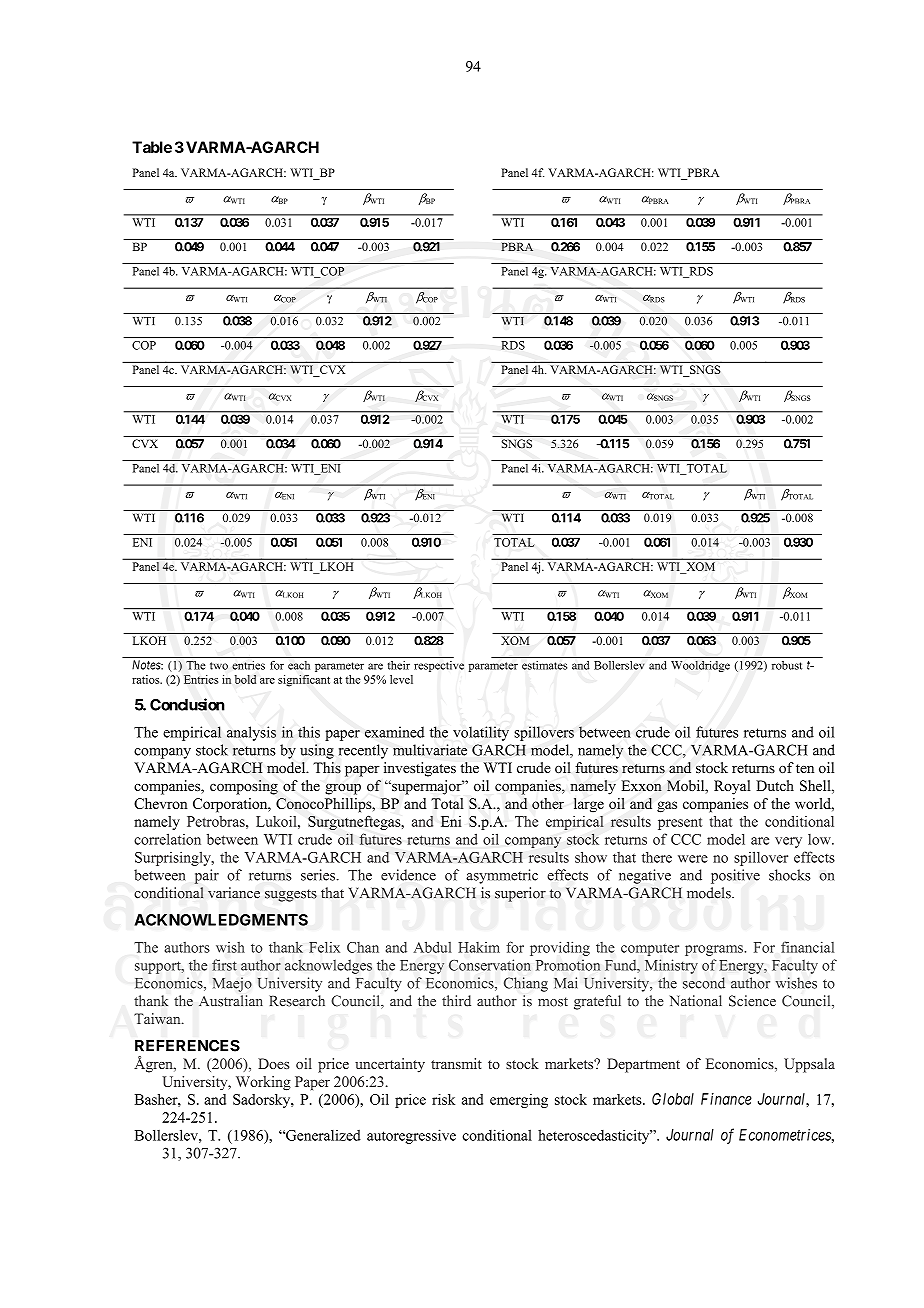 This screenshot has height=1308, width=924. What do you see at coordinates (693, 859) in the screenshot?
I see `were` at bounding box center [693, 859].
